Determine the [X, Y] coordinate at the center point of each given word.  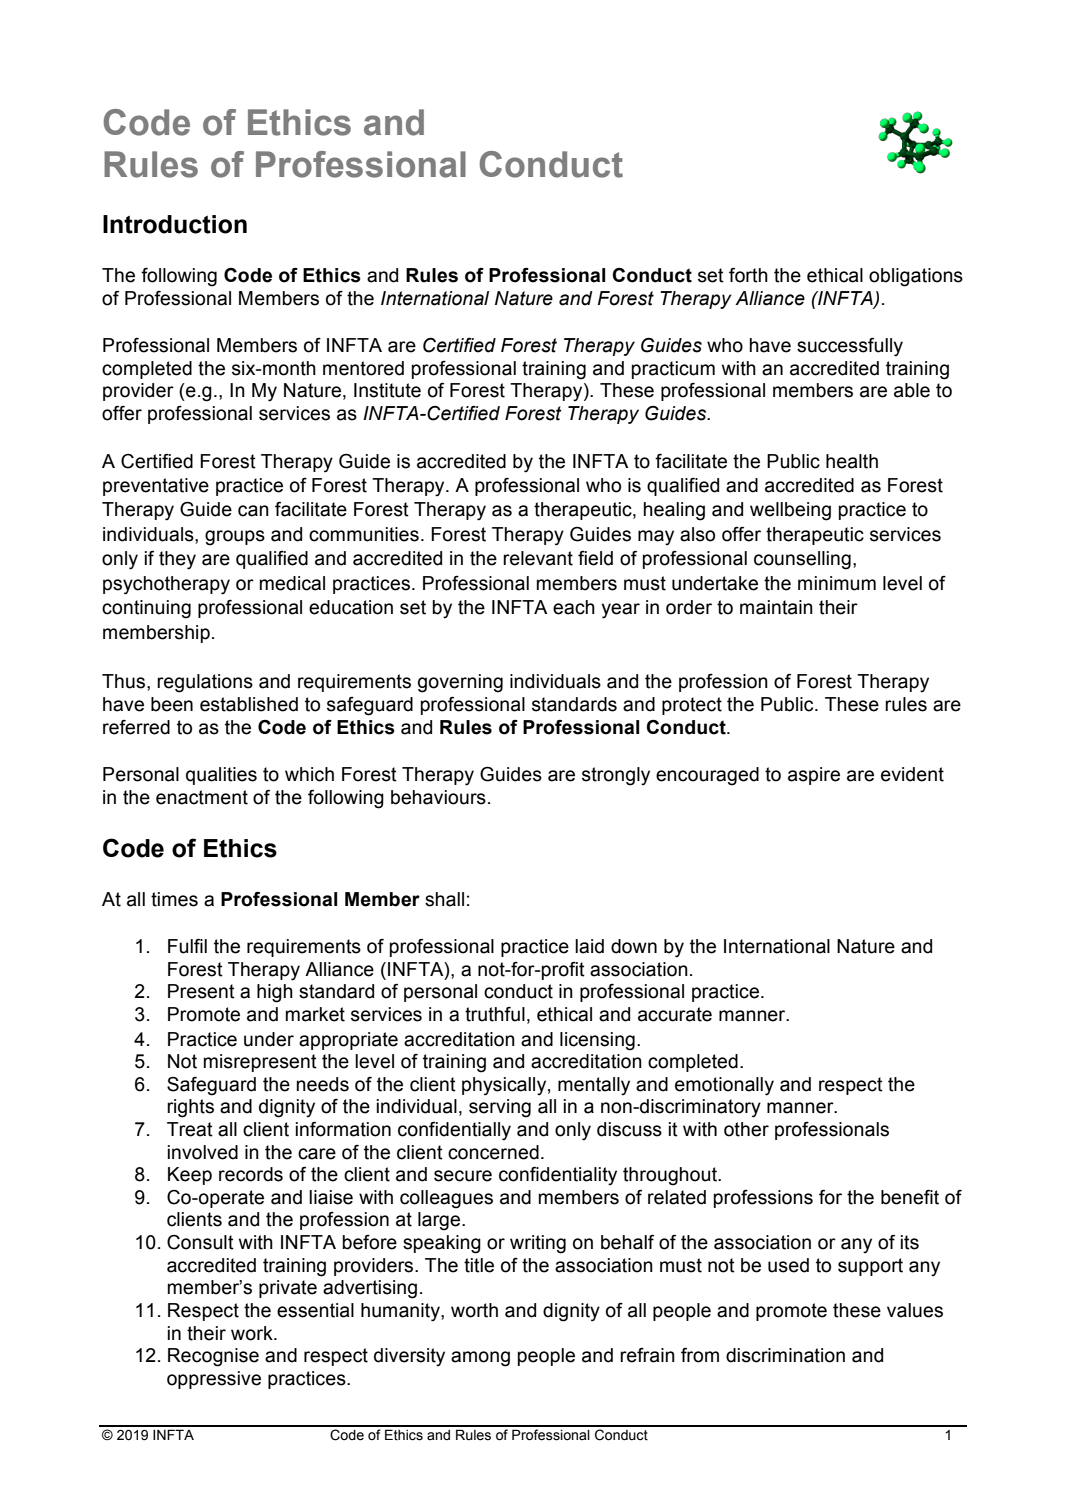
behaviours [438, 797]
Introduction [175, 224]
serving [500, 1108]
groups [235, 538]
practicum [673, 370]
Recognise [213, 1357]
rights [190, 1108]
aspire [814, 776]
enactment [202, 797]
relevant [538, 558]
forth [748, 275]
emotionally [724, 1086]
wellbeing [790, 511]
